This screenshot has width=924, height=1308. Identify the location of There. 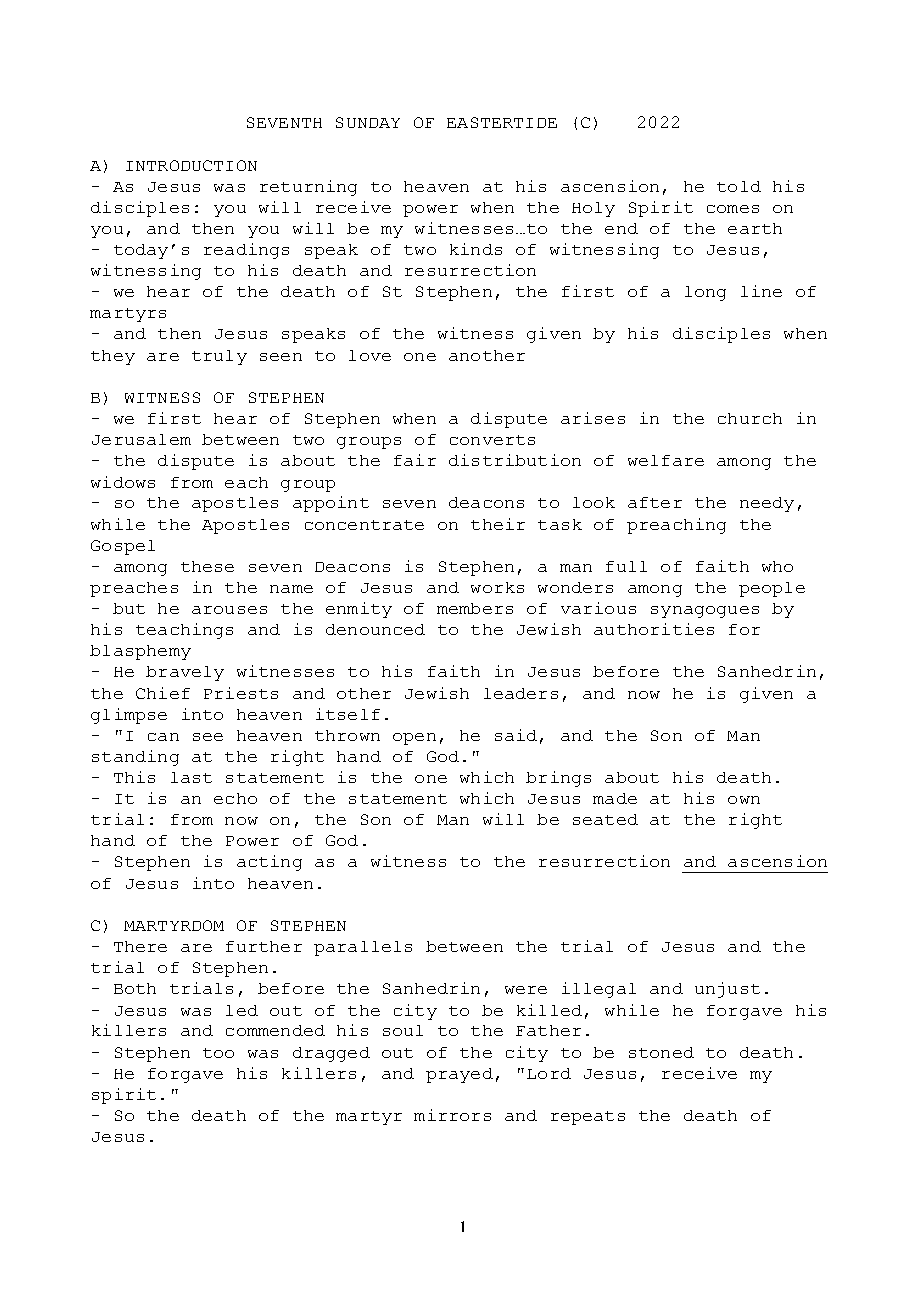
(140, 946).
